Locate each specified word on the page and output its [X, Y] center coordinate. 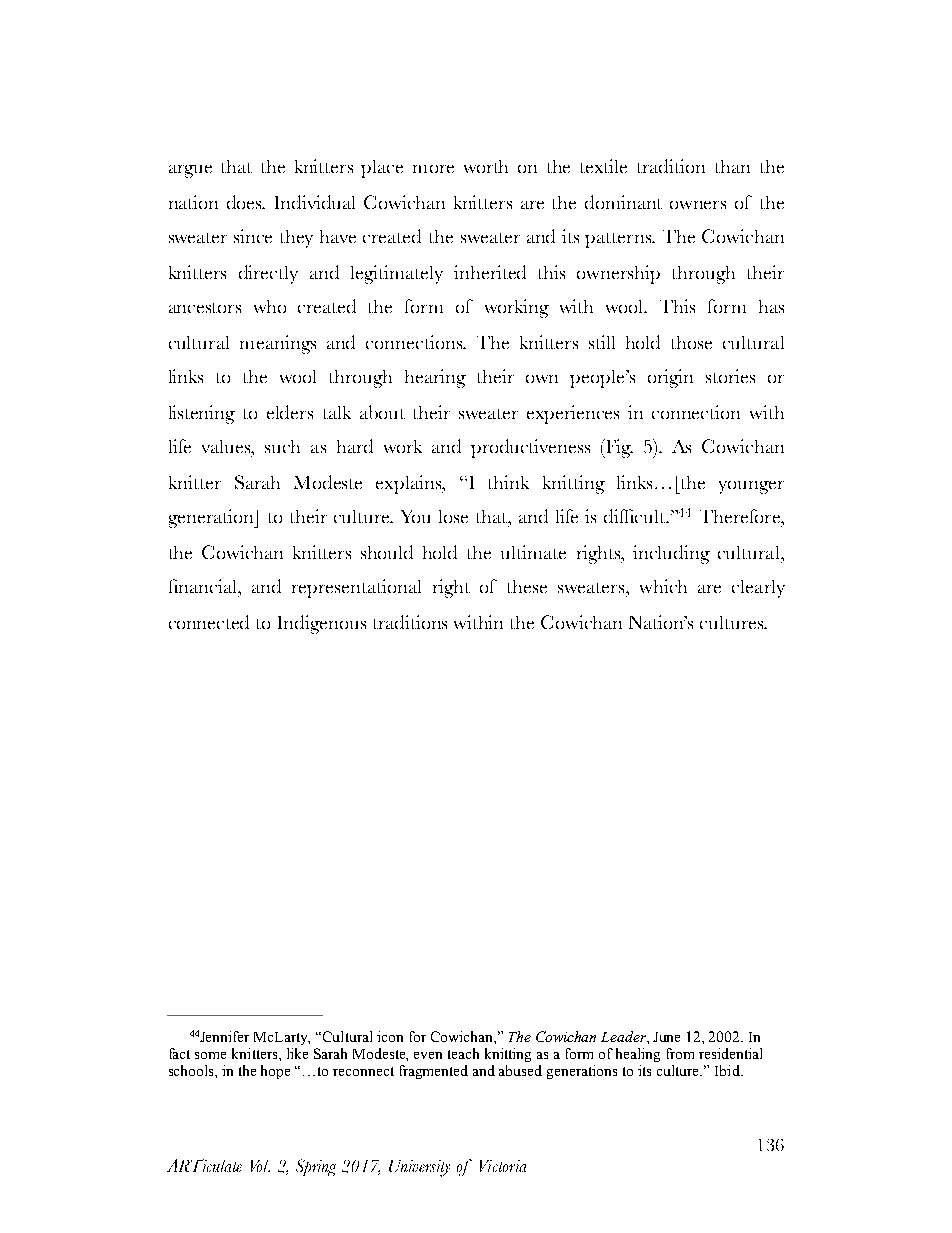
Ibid [728, 1070]
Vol [260, 1166]
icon [390, 1036]
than [733, 166]
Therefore [741, 516]
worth [486, 166]
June [666, 1037]
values [227, 446]
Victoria [503, 1166]
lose [453, 516]
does [246, 202]
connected [209, 622]
